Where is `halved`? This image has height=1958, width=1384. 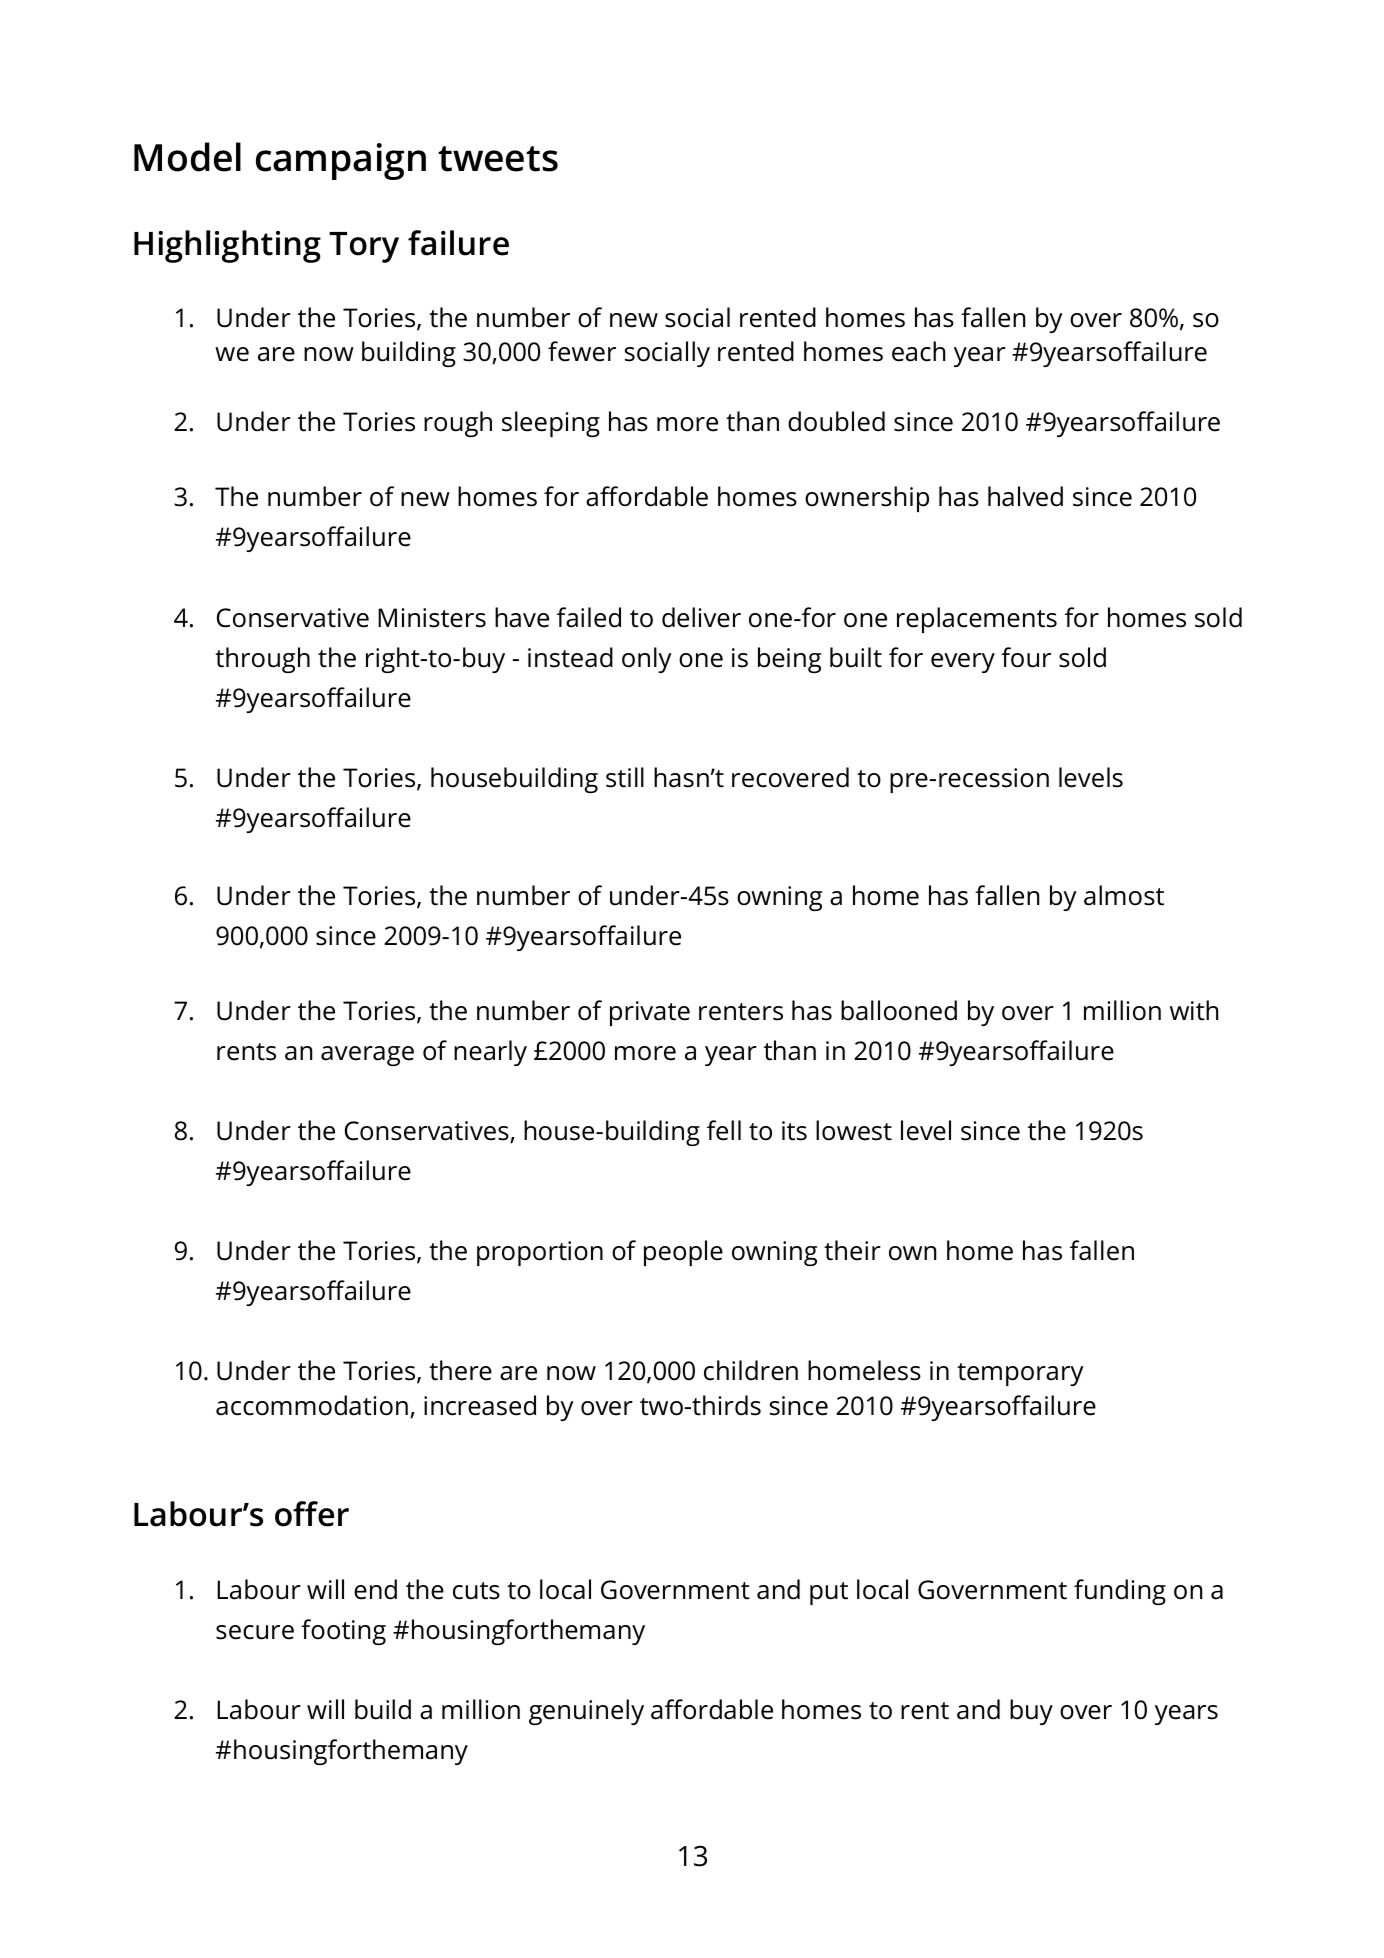
halved is located at coordinates (1025, 496).
